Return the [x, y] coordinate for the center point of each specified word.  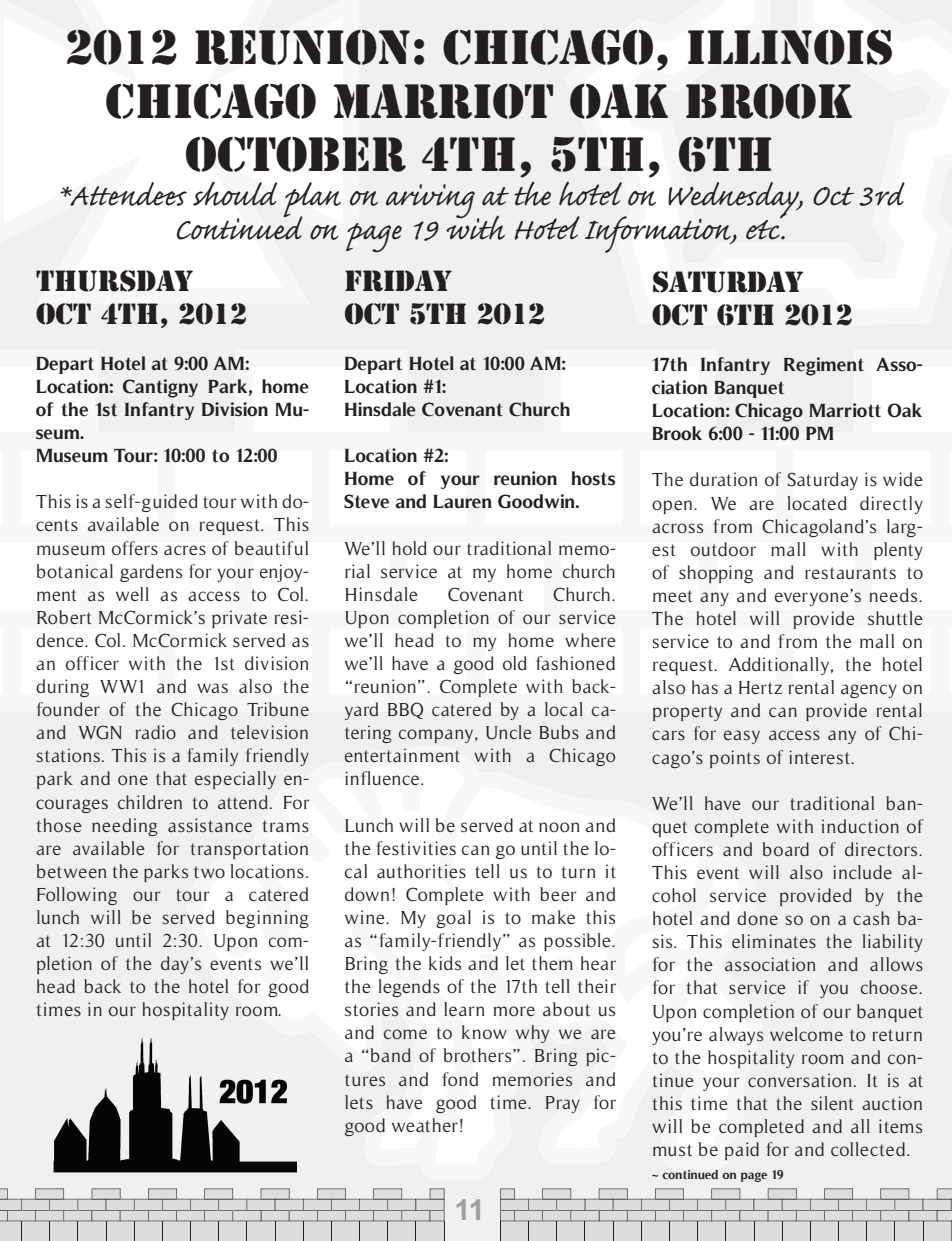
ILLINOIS [790, 47]
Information [659, 234]
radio [156, 732]
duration [723, 479]
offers [135, 548]
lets [359, 1102]
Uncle [509, 732]
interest [821, 757]
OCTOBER [296, 154]
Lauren [462, 502]
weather [425, 1125]
